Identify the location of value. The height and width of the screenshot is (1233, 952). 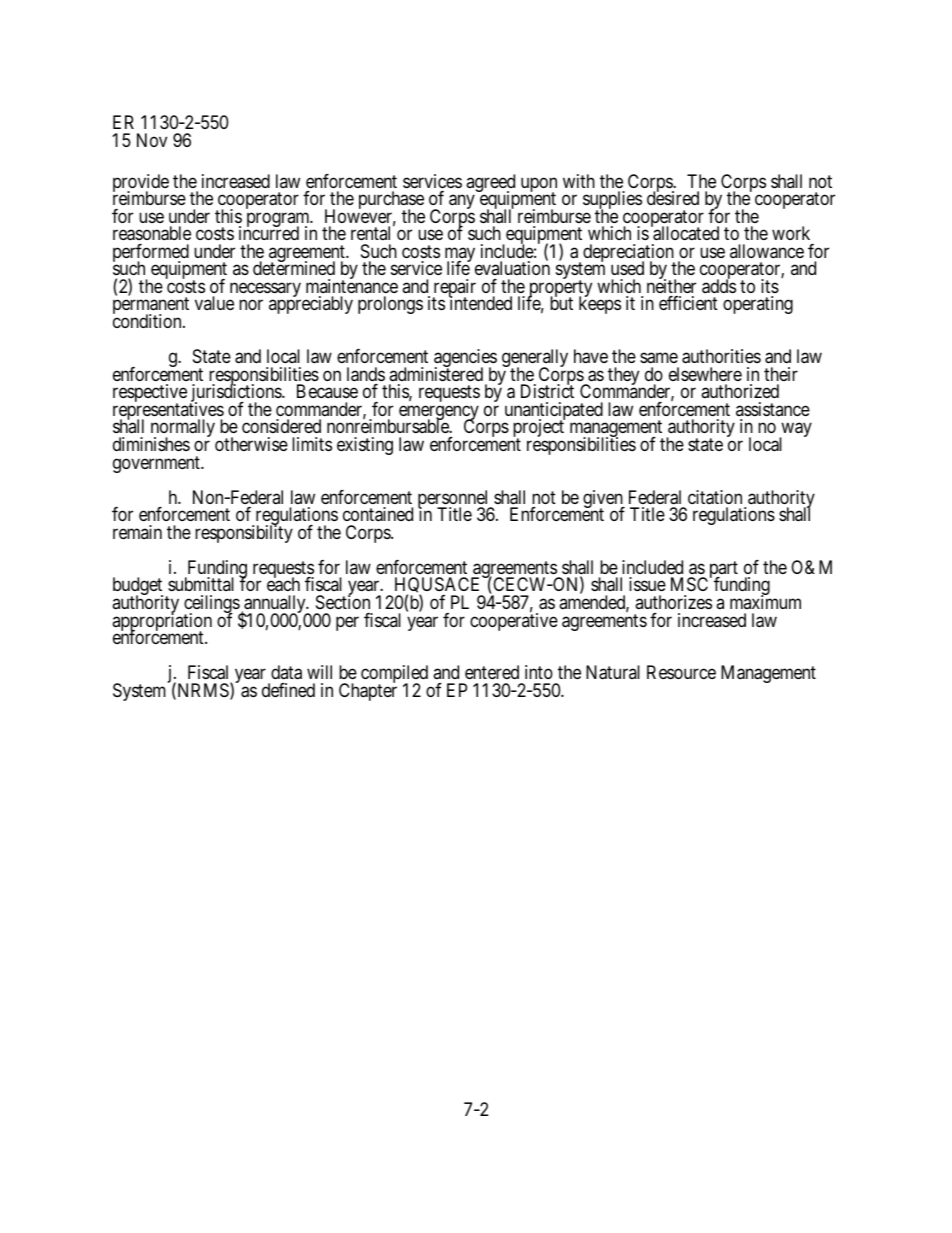
(214, 303).
